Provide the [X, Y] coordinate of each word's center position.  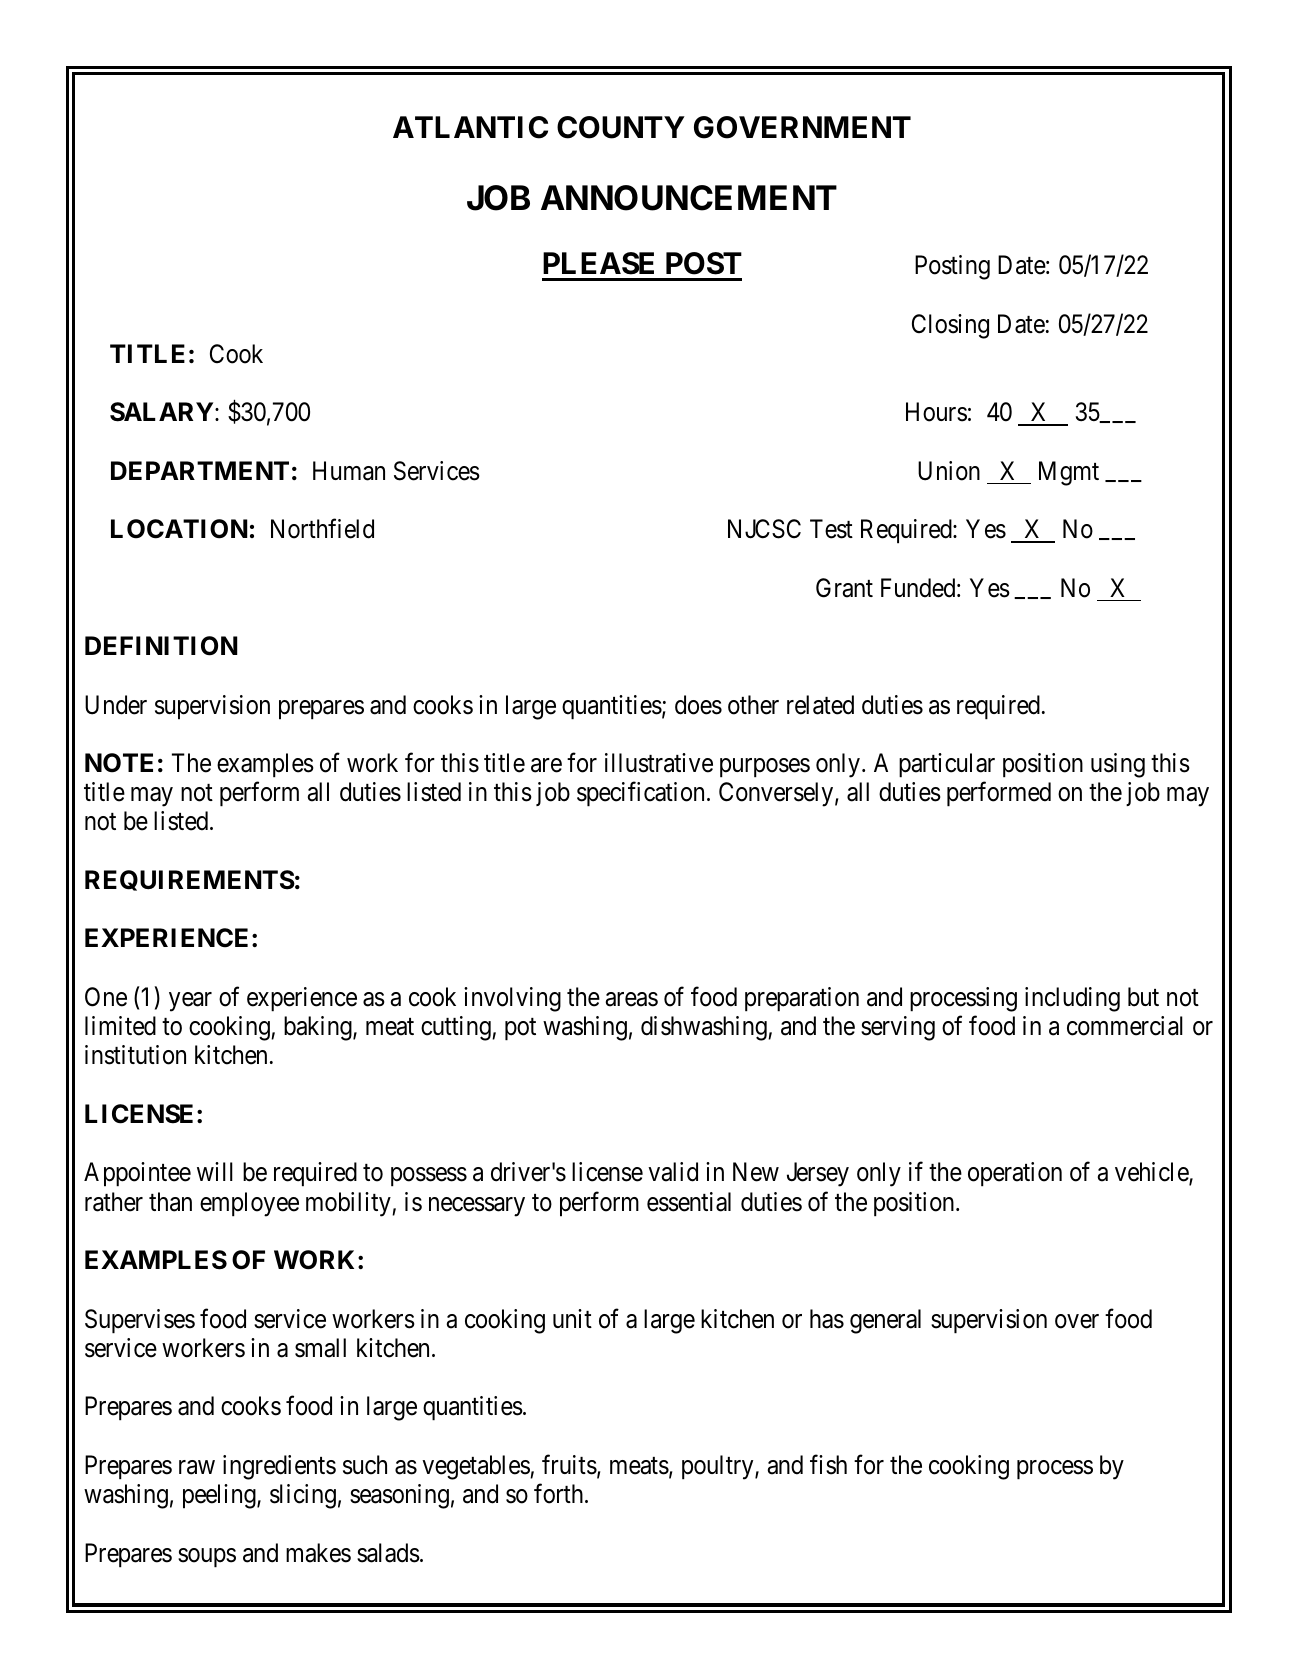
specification [640, 794]
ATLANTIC [470, 127]
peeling [220, 1496]
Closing [950, 326]
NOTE [119, 763]
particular [947, 765]
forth [560, 1494]
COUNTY [621, 127]
